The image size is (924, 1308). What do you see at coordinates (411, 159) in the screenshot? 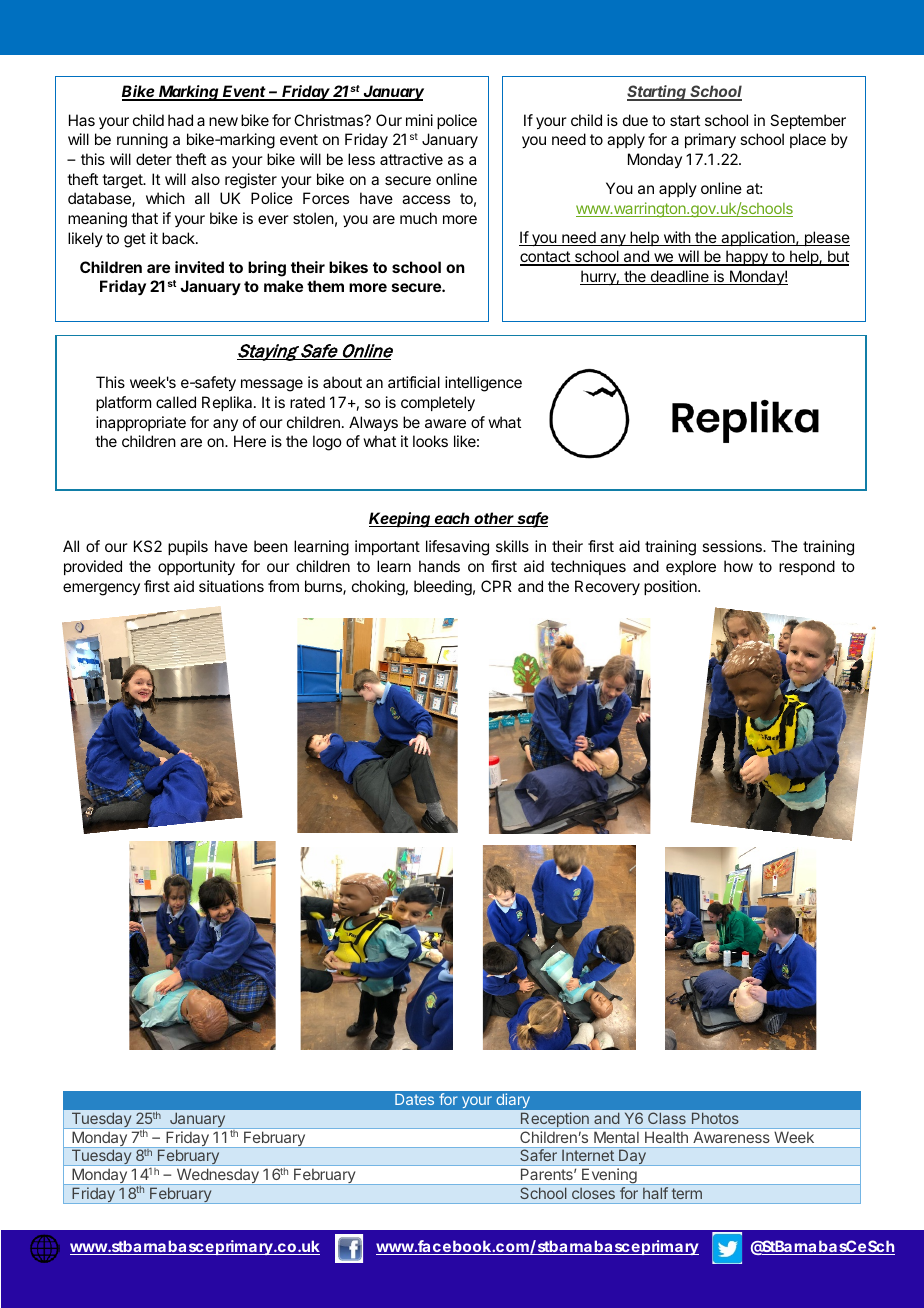
I see `attractive` at bounding box center [411, 159].
